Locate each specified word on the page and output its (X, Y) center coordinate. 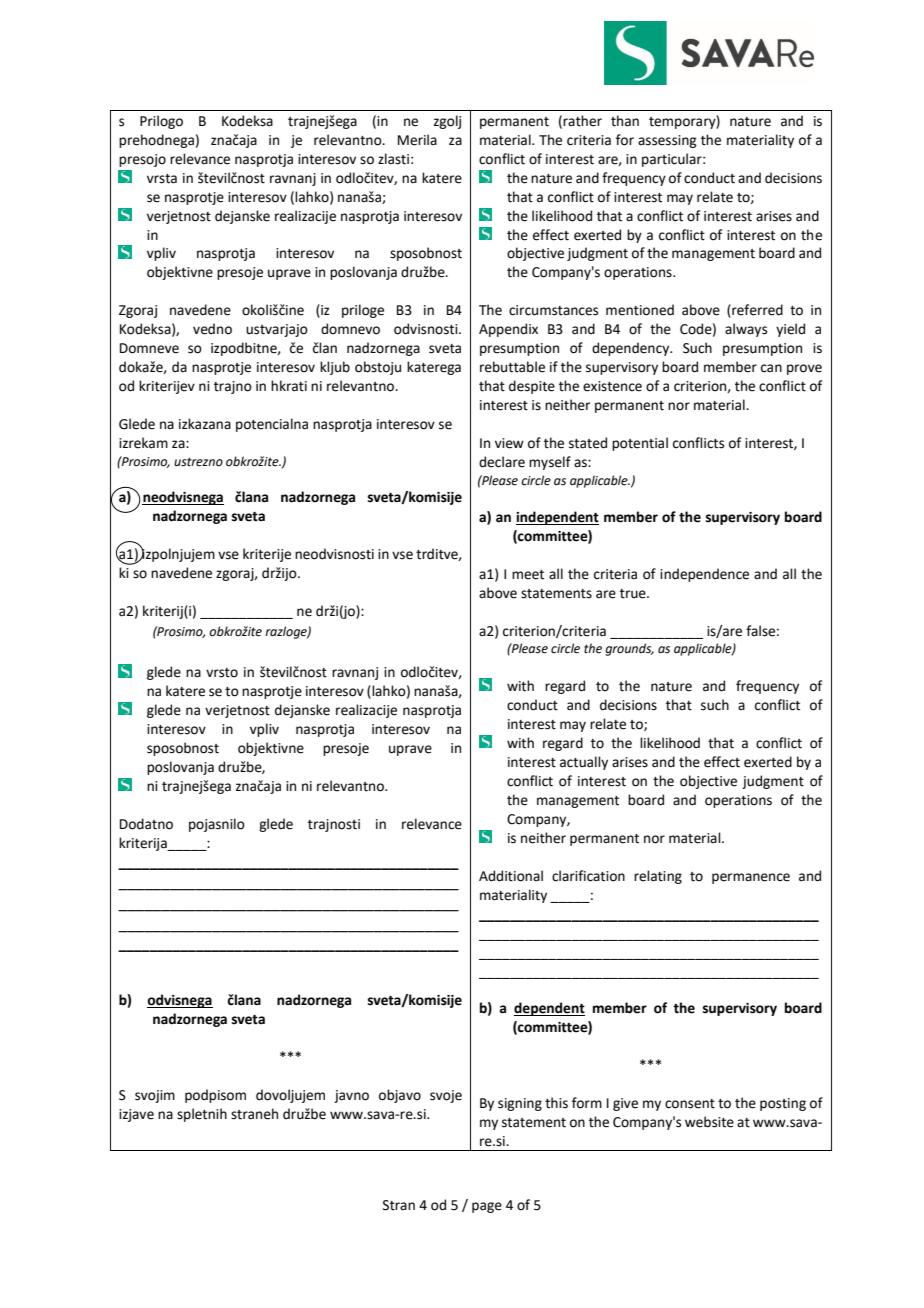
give (625, 1104)
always (746, 330)
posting (783, 1104)
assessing (667, 141)
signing (520, 1104)
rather (582, 121)
